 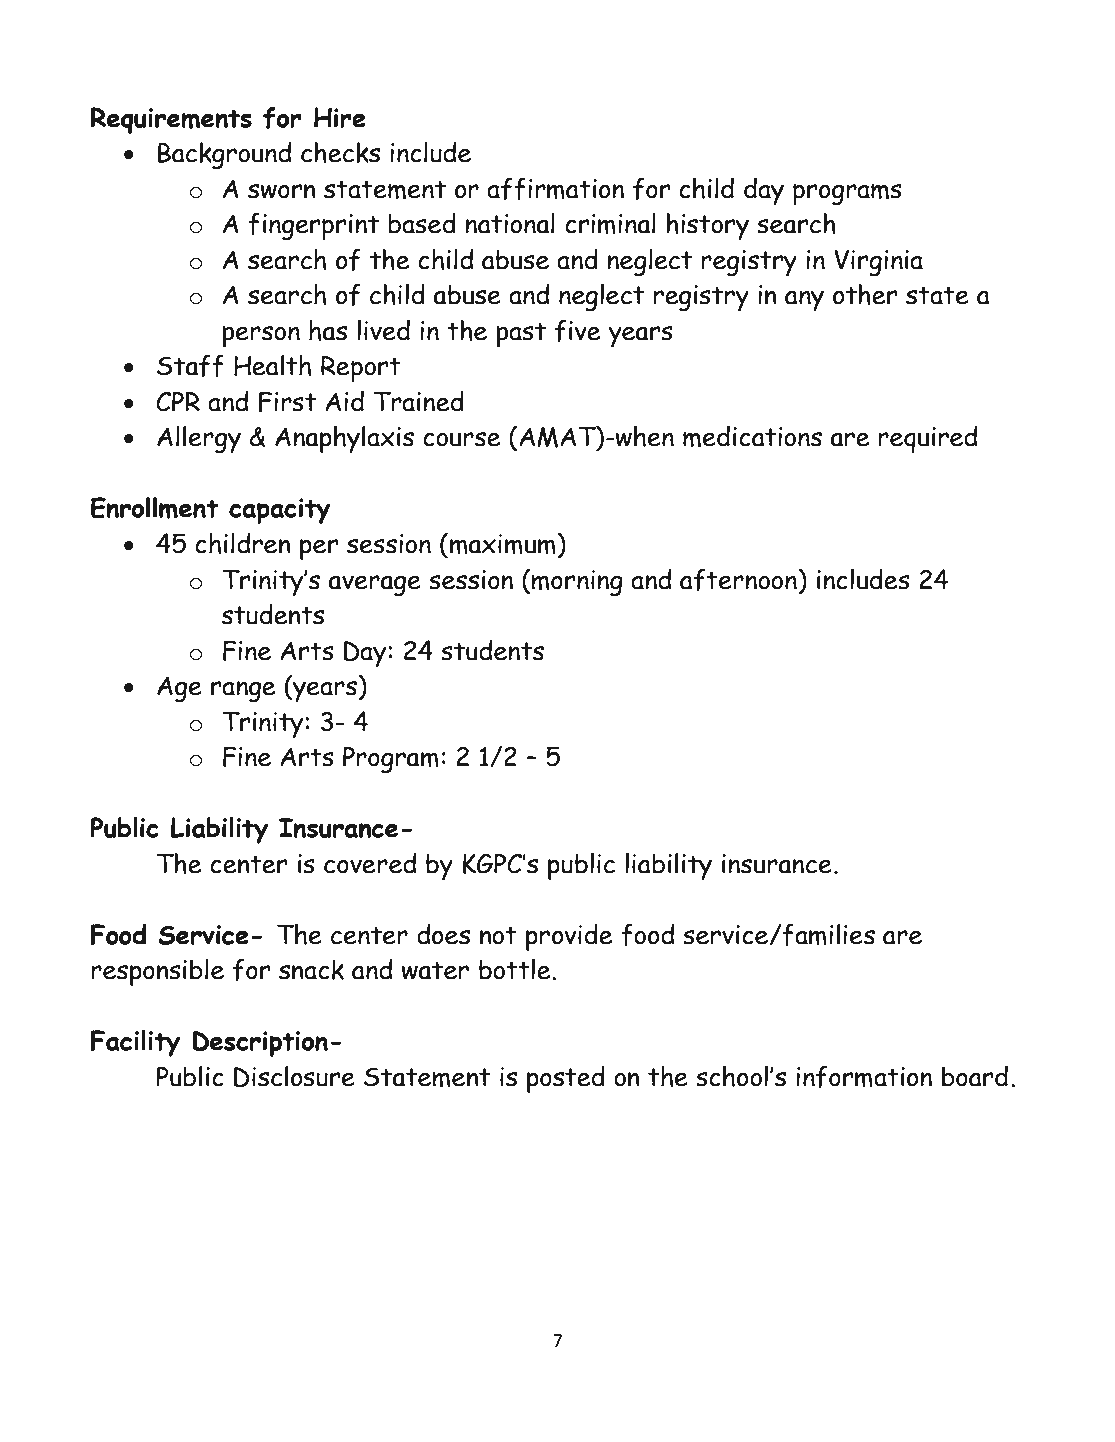 I want to click on Facility, so click(x=135, y=1043).
